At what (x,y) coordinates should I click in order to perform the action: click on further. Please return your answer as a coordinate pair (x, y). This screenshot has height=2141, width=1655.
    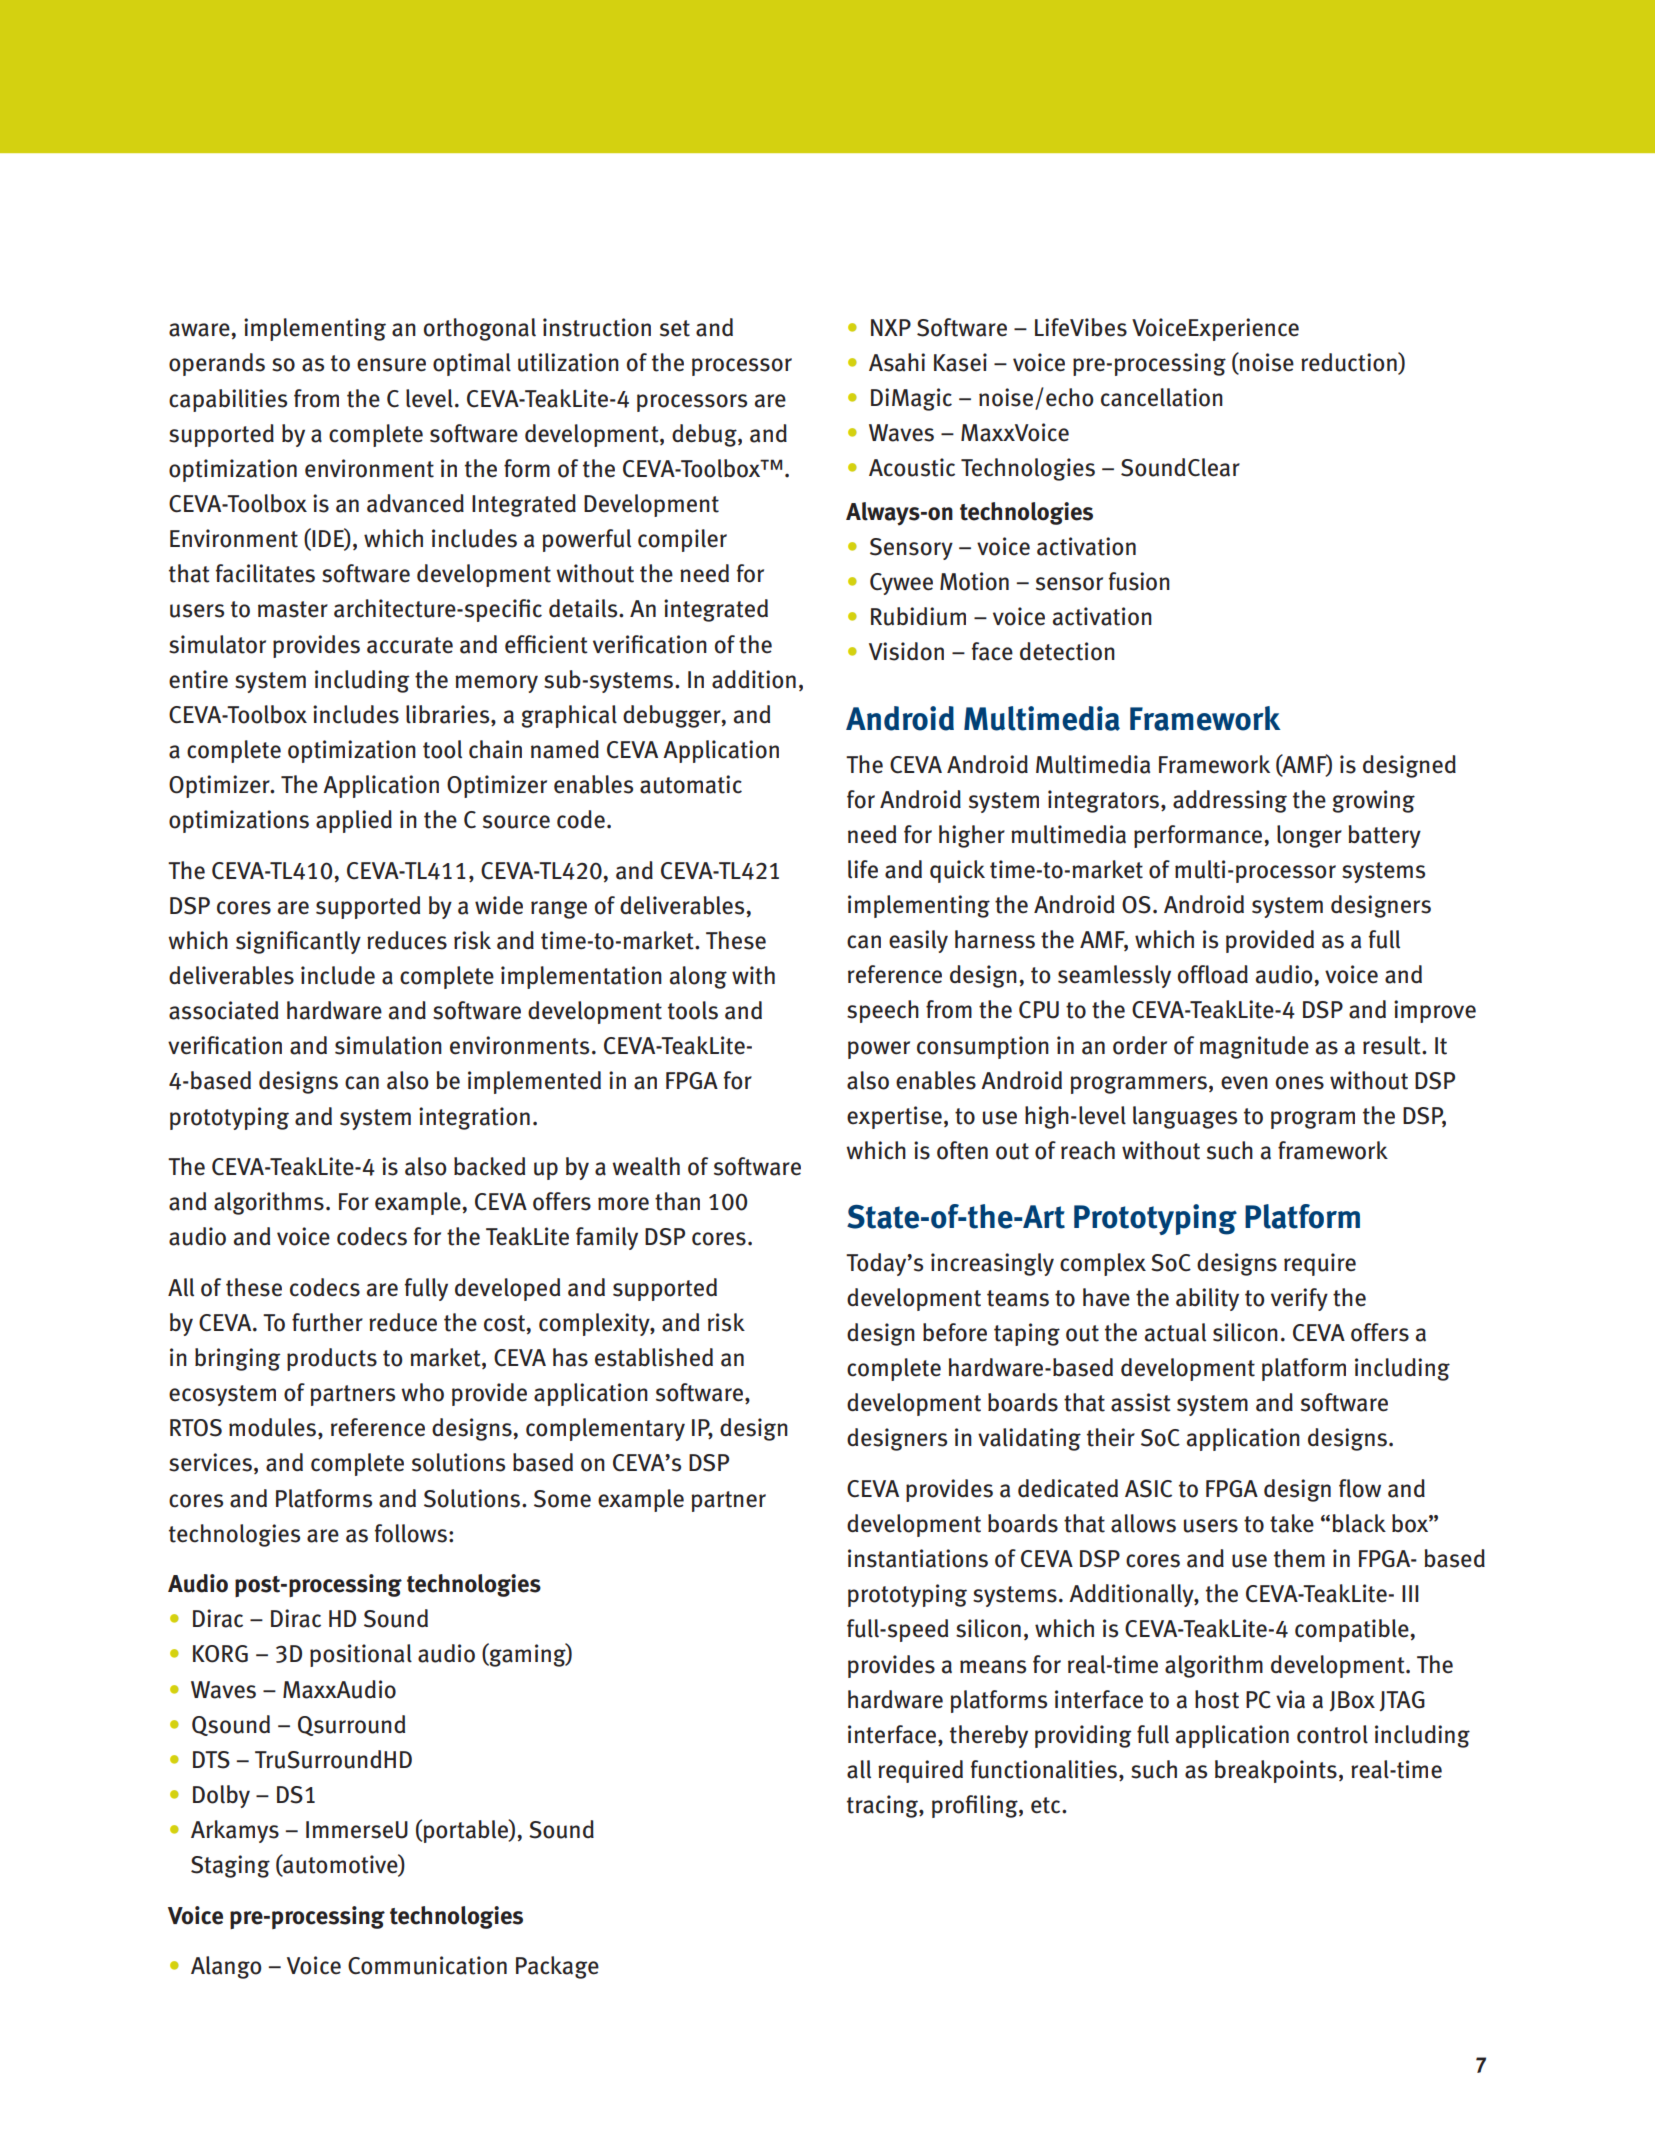
    Looking at the image, I should click on (327, 1322).
